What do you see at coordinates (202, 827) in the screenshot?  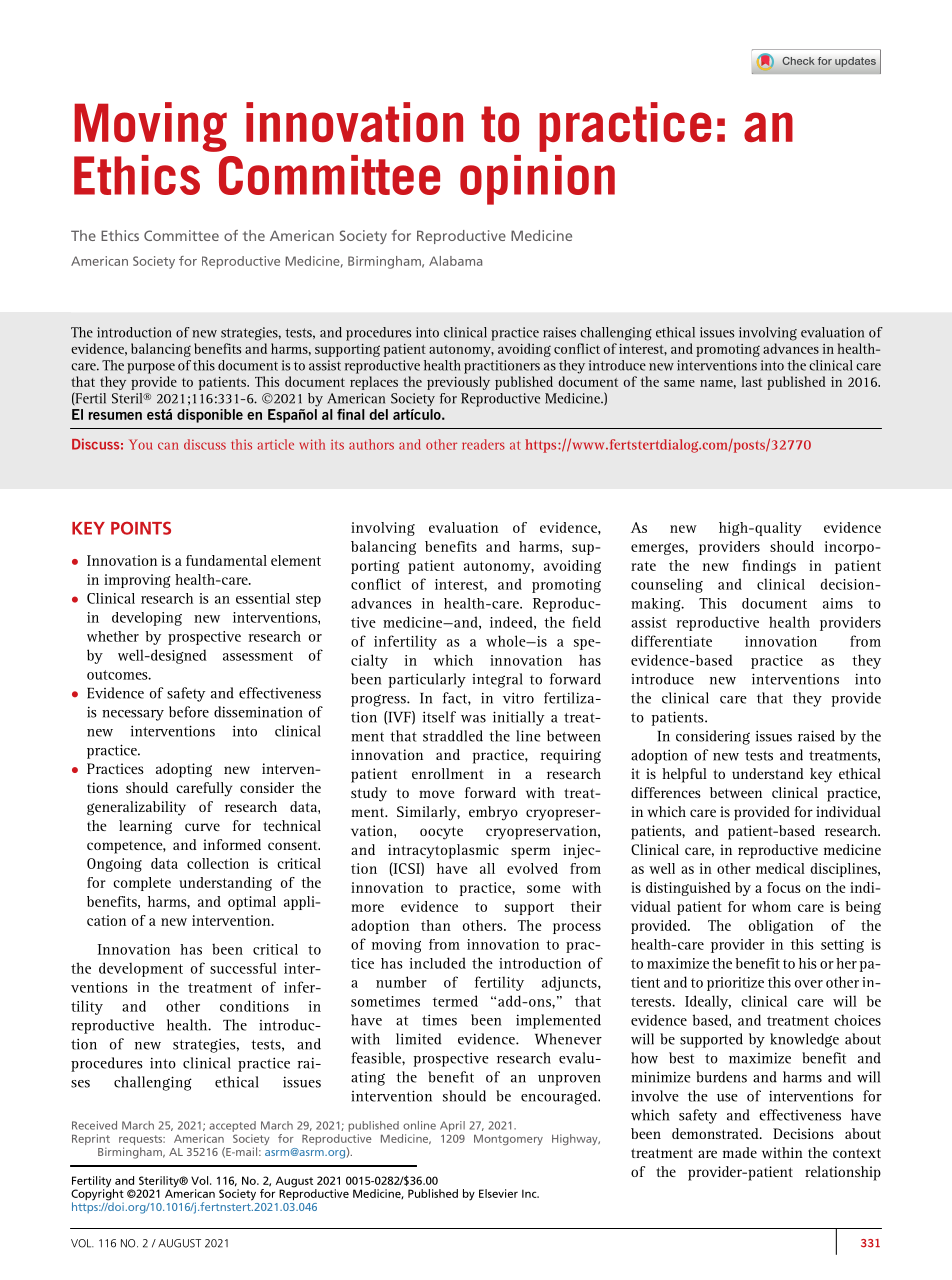 I see `curve` at bounding box center [202, 827].
